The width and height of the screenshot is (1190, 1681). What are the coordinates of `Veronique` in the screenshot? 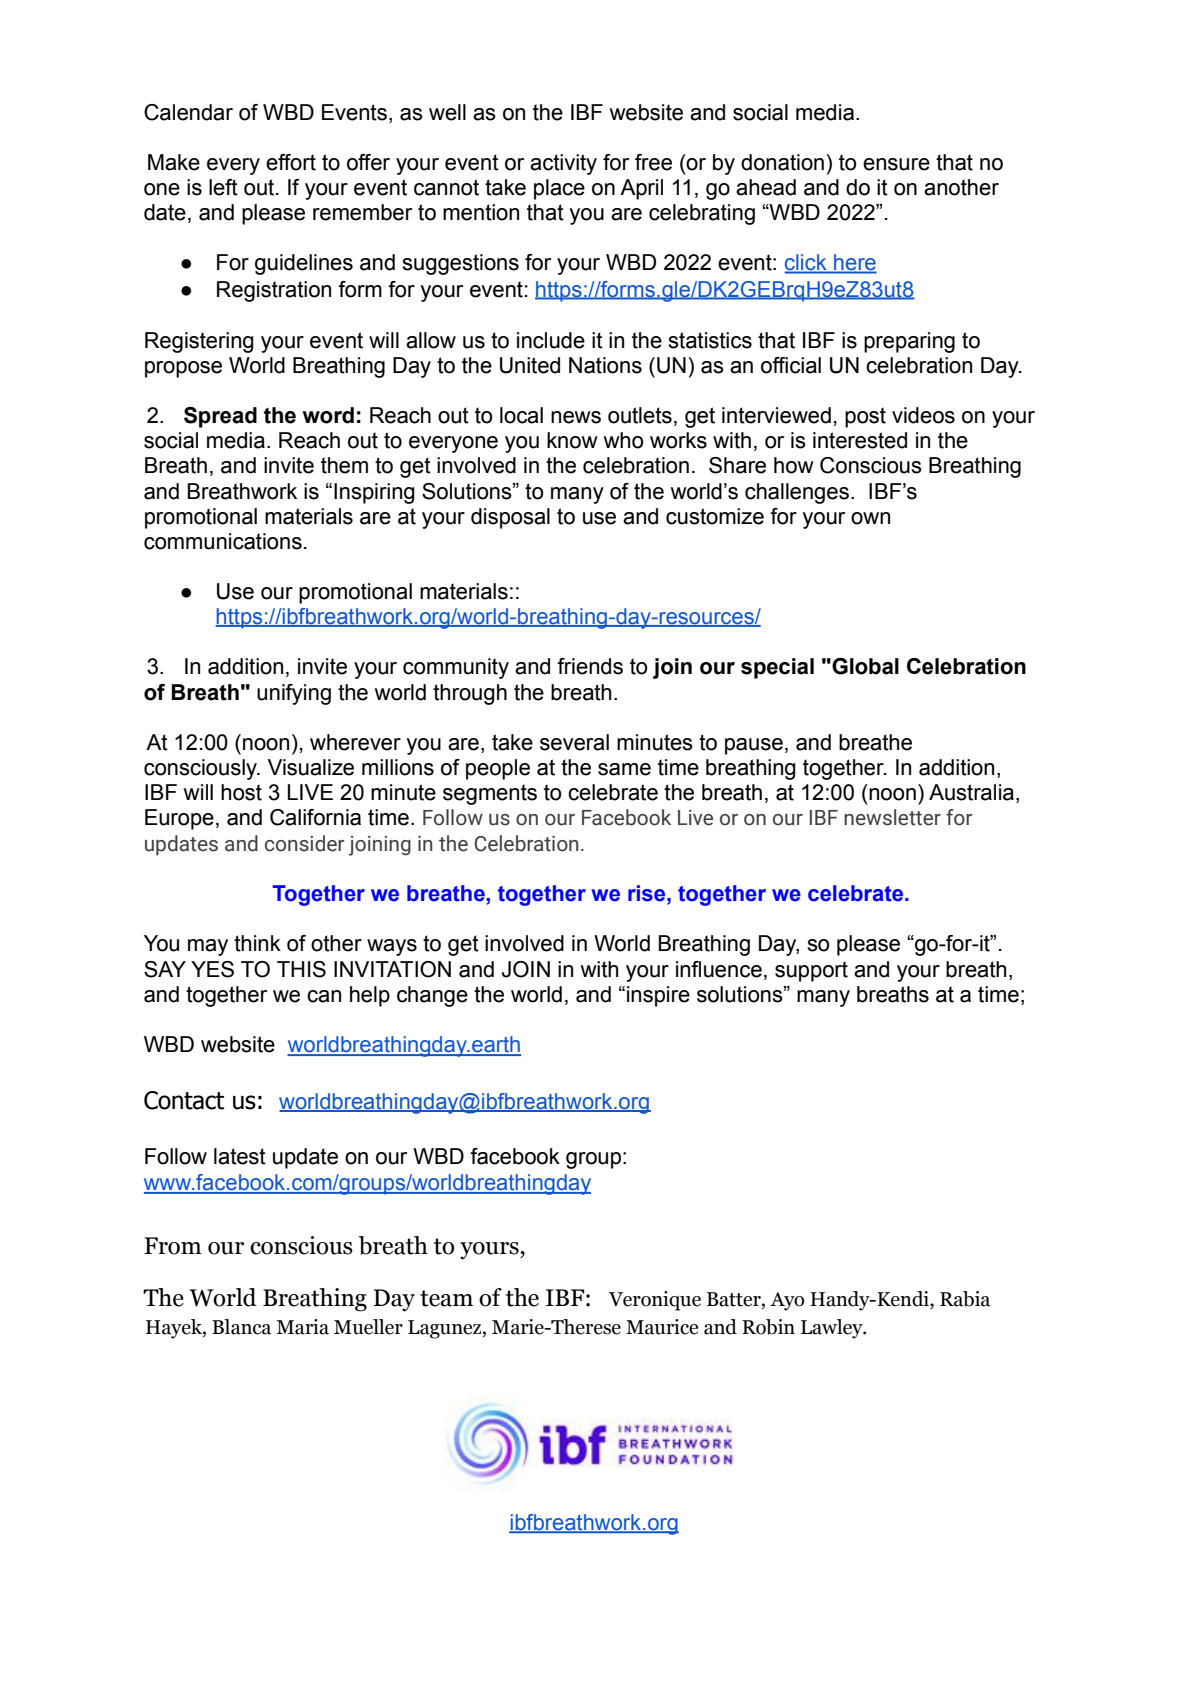 It's located at (655, 1301).
